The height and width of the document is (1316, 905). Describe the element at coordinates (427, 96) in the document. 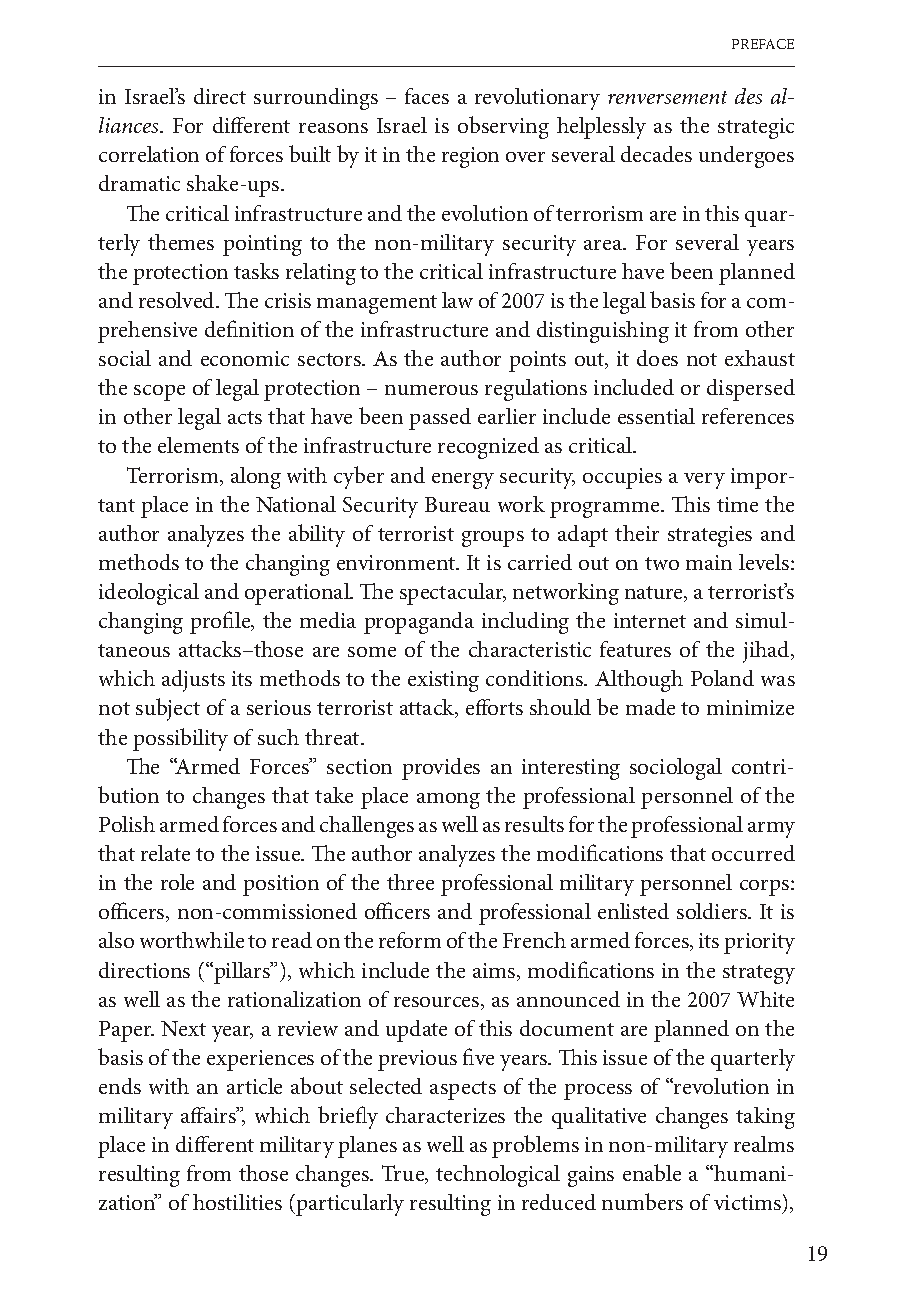

I see `faces` at that location.
